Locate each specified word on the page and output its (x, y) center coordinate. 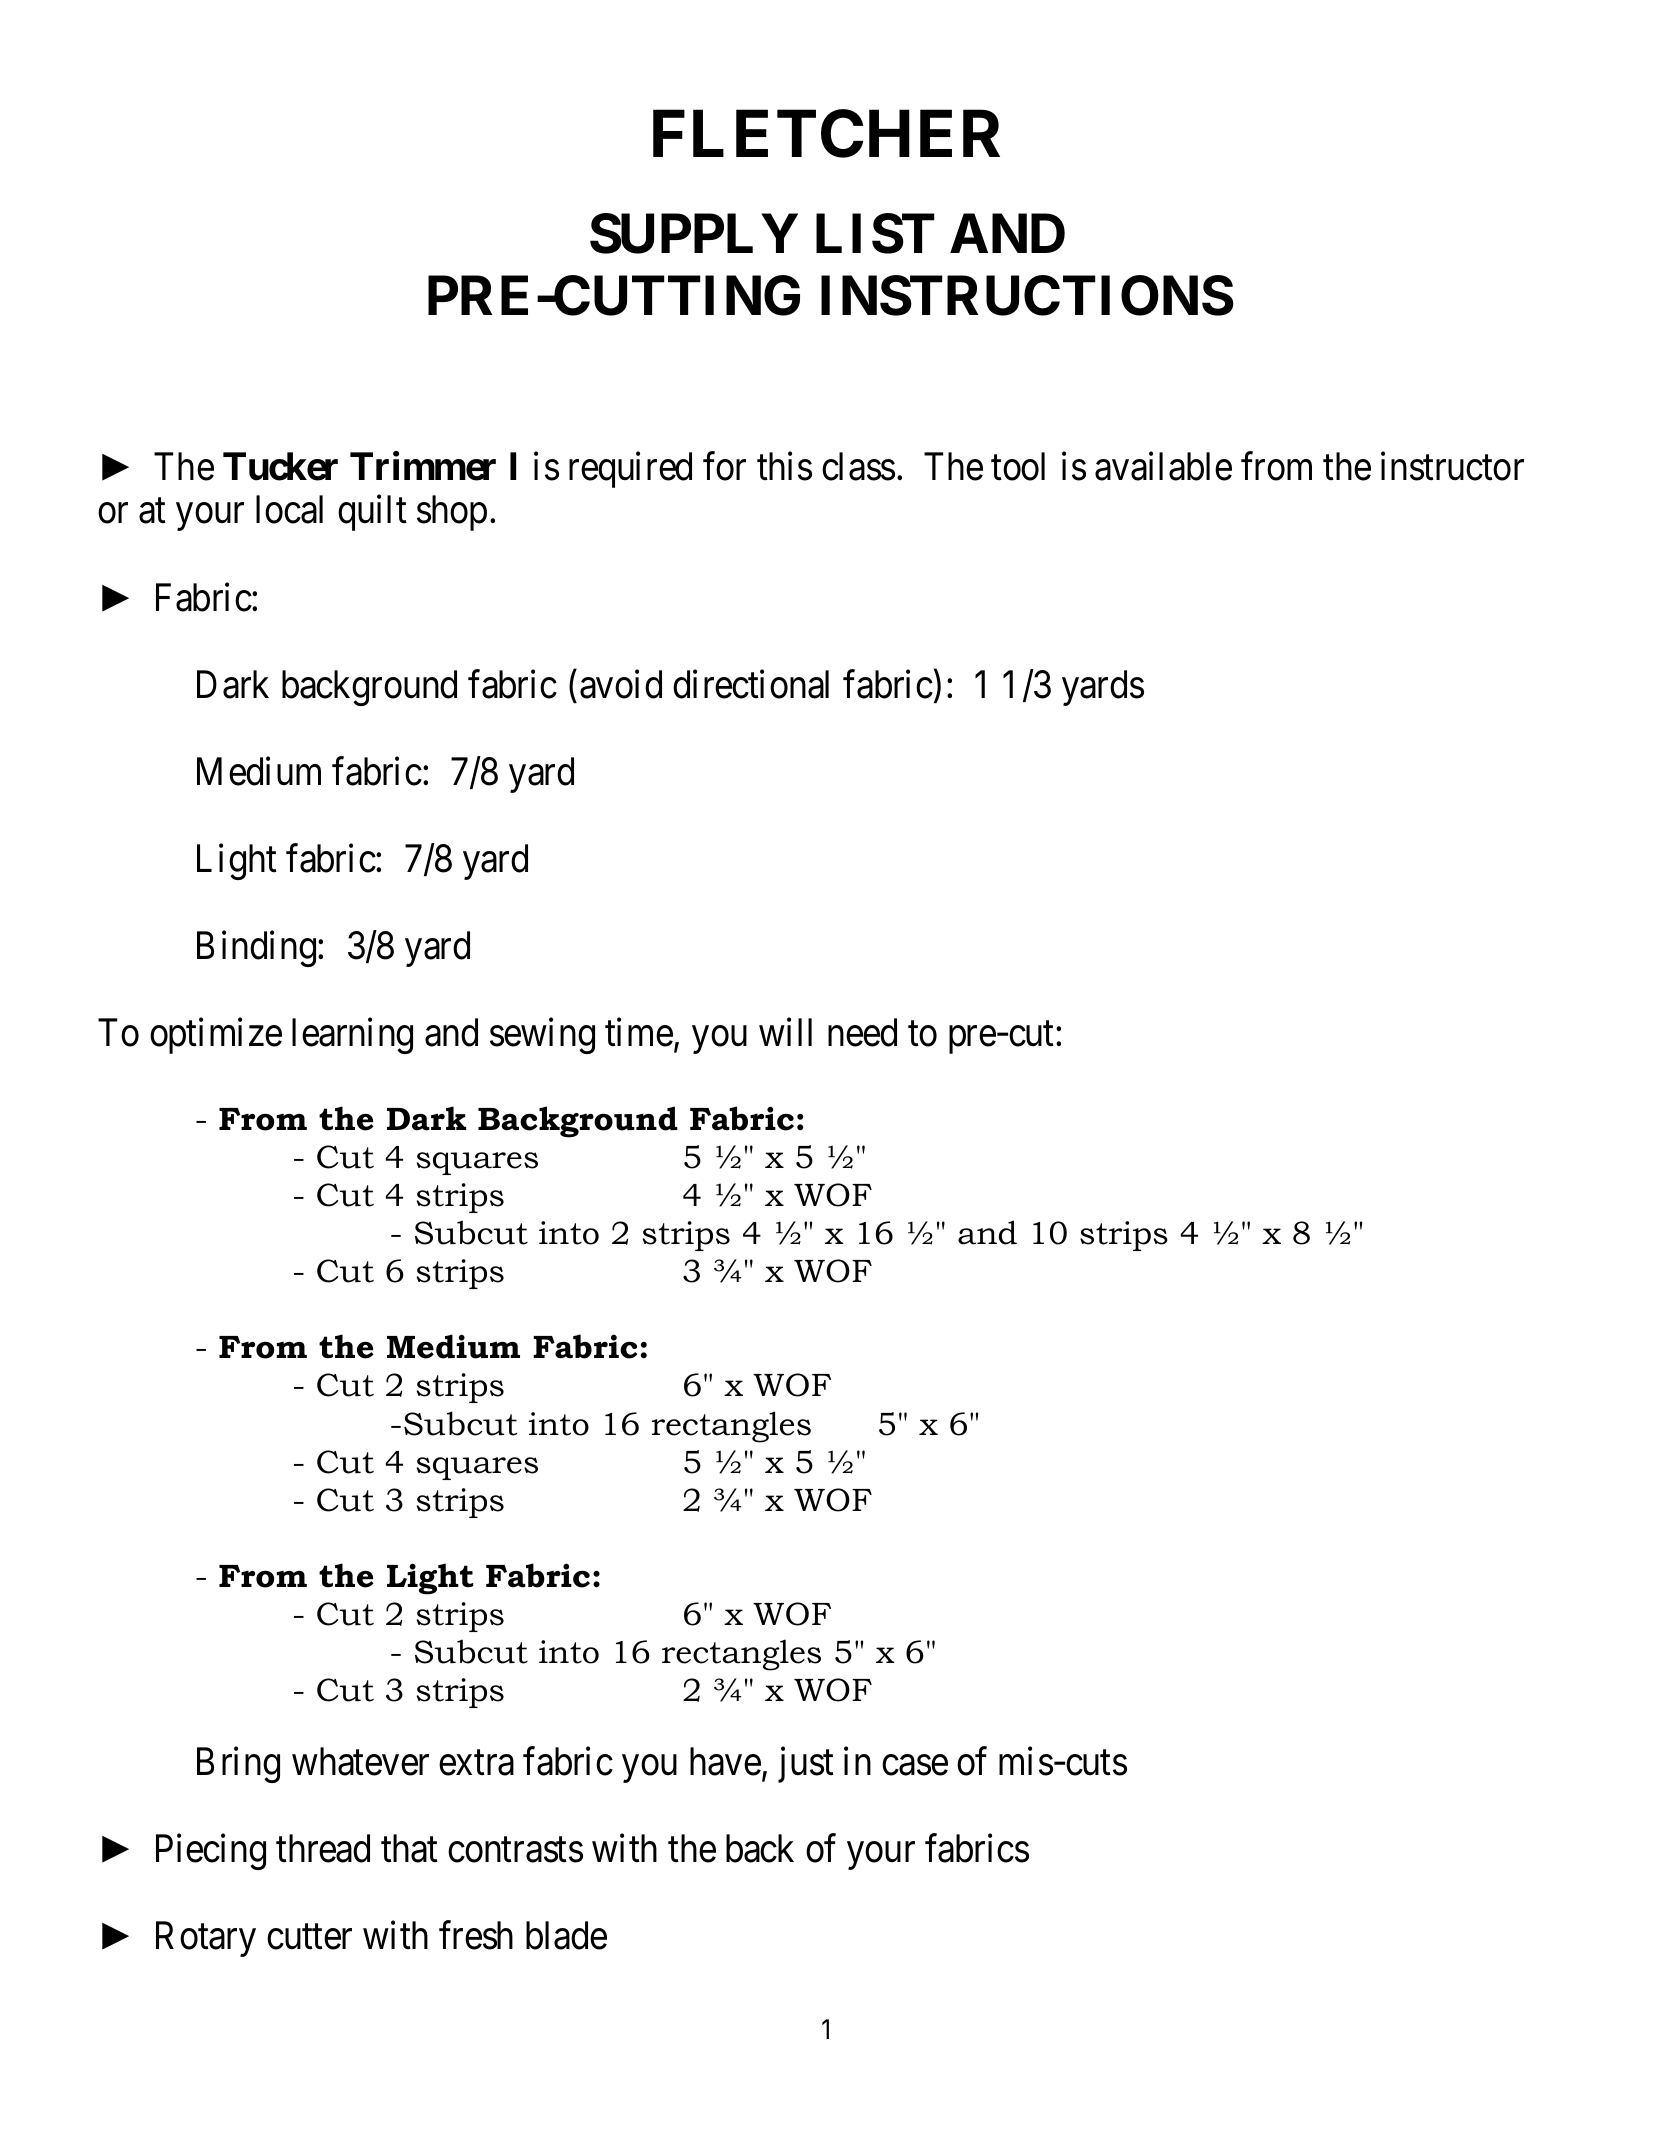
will (785, 1032)
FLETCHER (826, 134)
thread (323, 1848)
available (1163, 466)
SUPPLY (694, 234)
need (862, 1032)
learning (352, 1036)
